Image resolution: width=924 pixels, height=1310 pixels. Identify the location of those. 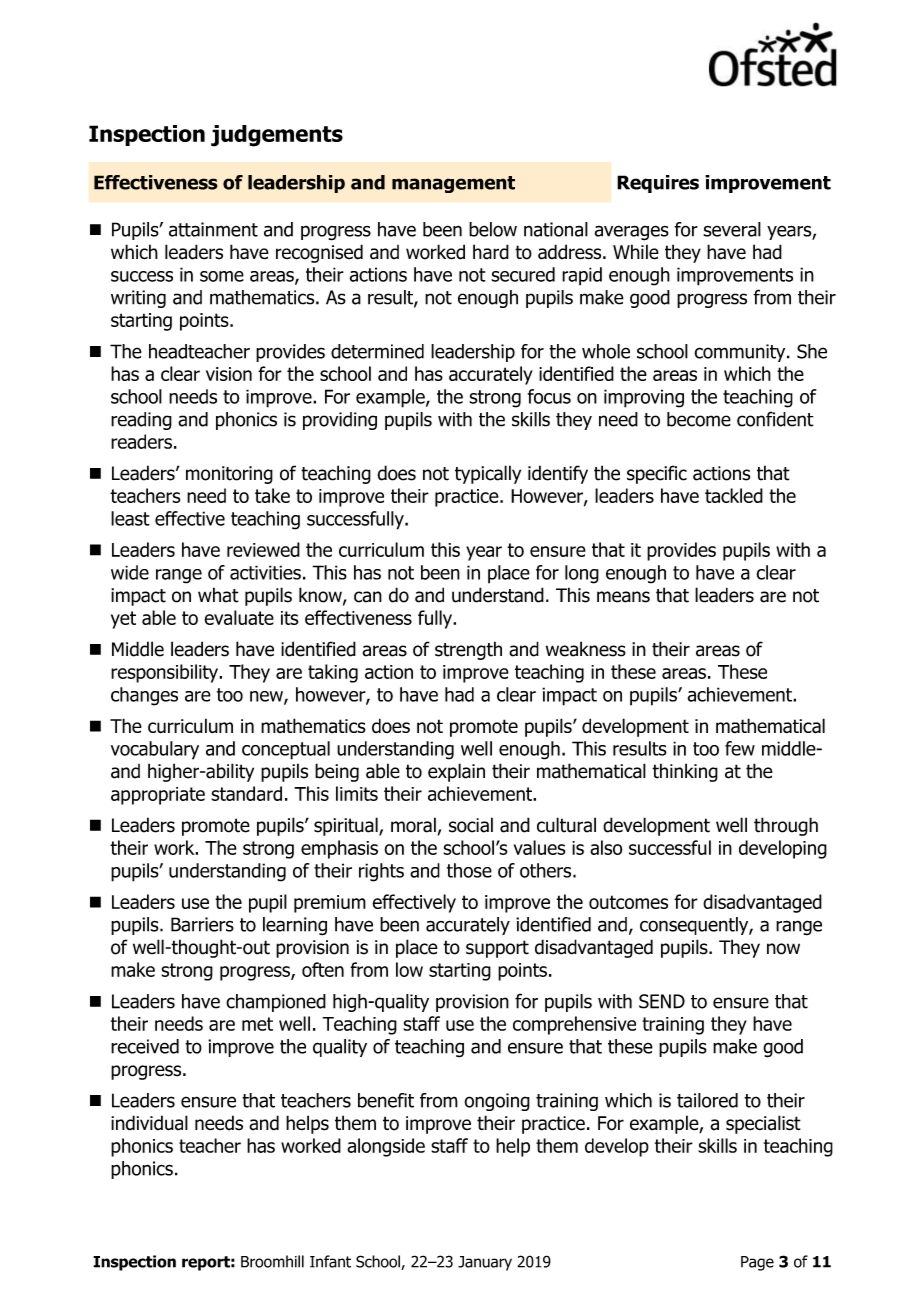
(469, 870).
